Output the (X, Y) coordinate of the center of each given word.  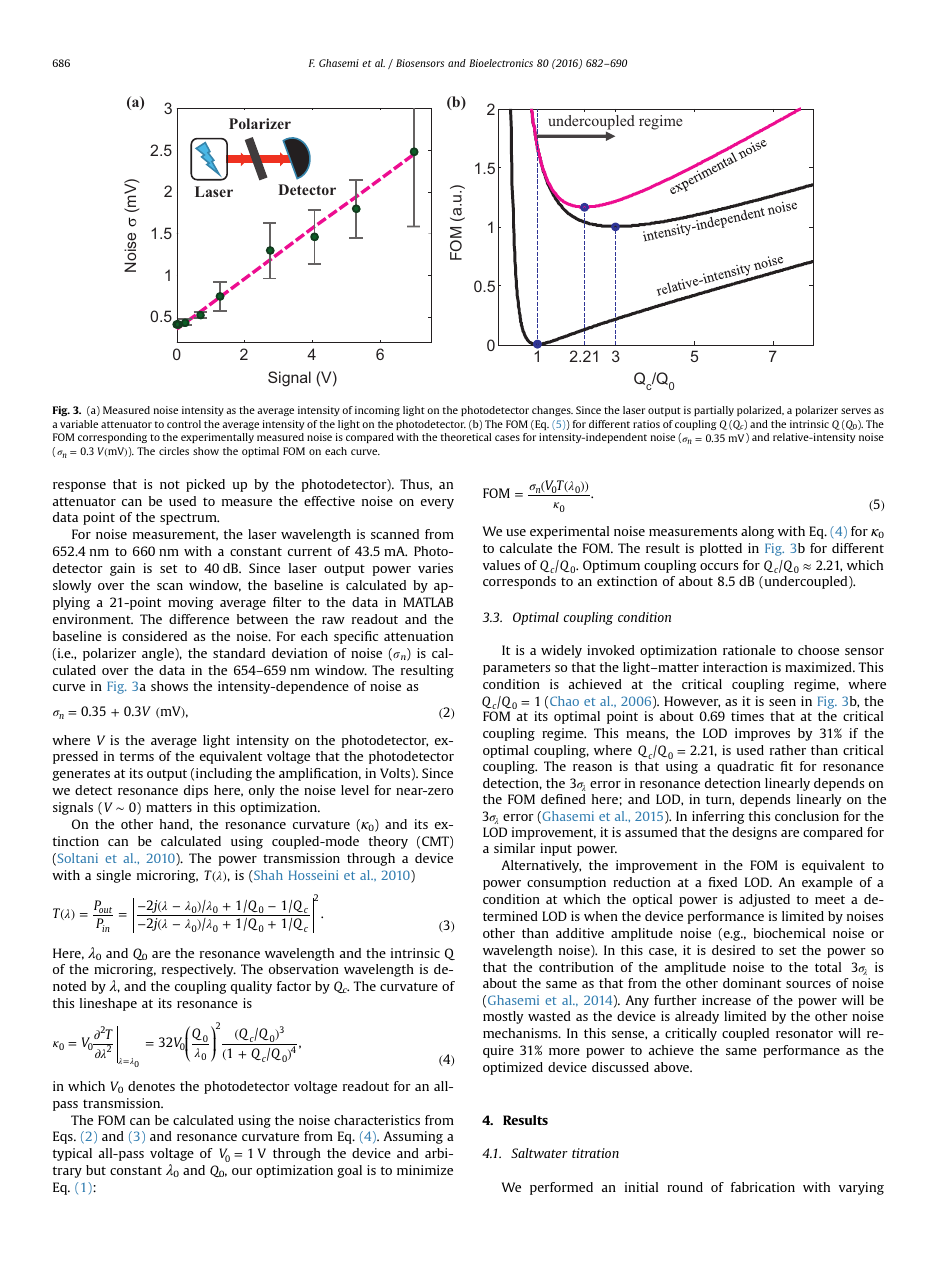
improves (762, 734)
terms (137, 756)
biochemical (789, 933)
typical (72, 1154)
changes (552, 411)
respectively (199, 970)
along (757, 532)
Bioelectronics (501, 63)
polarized (760, 411)
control (184, 424)
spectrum (189, 519)
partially (714, 411)
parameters (516, 669)
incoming (377, 411)
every (437, 504)
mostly (503, 1017)
